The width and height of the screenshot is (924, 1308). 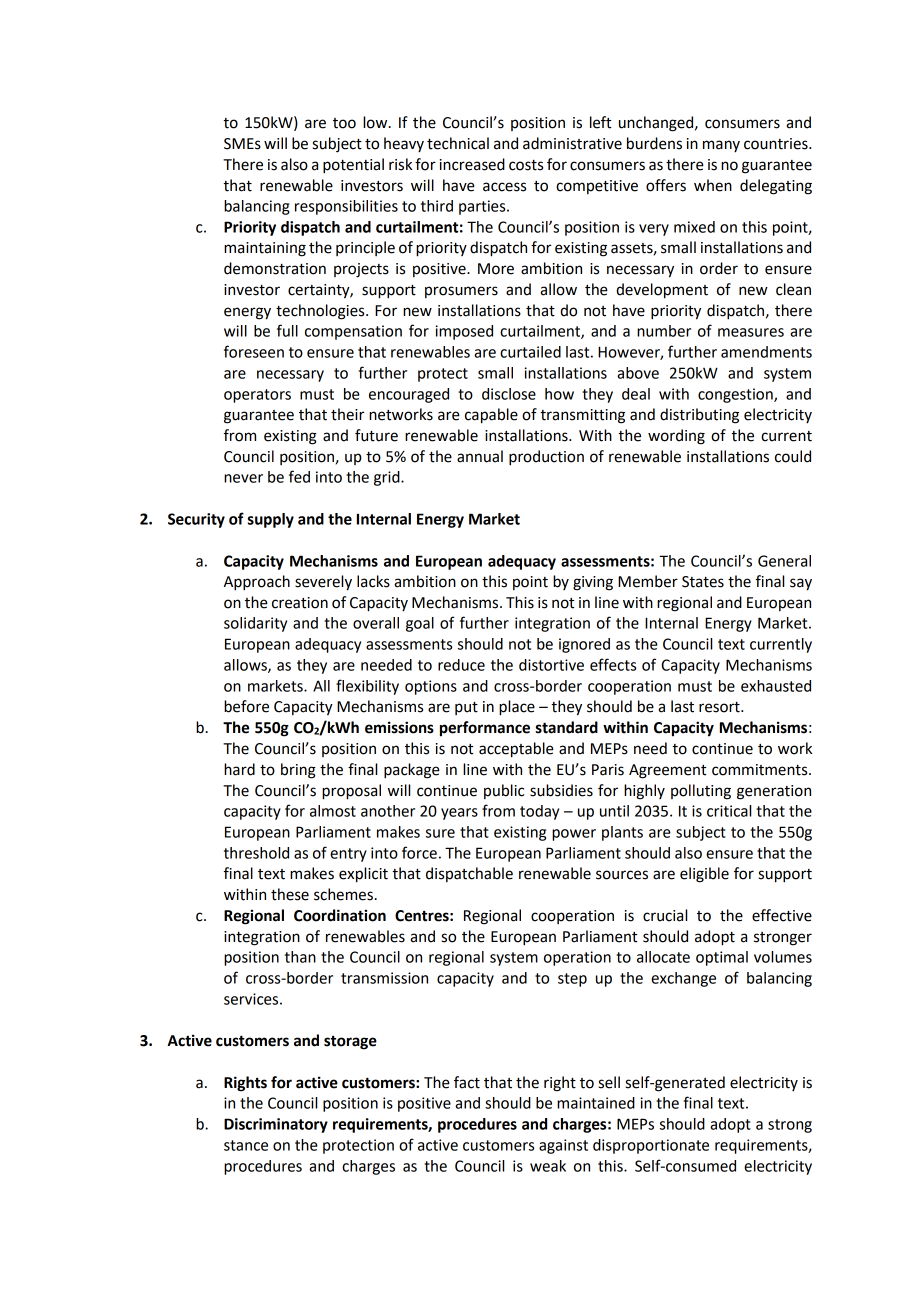 What do you see at coordinates (729, 811) in the screenshot?
I see `critical` at bounding box center [729, 811].
